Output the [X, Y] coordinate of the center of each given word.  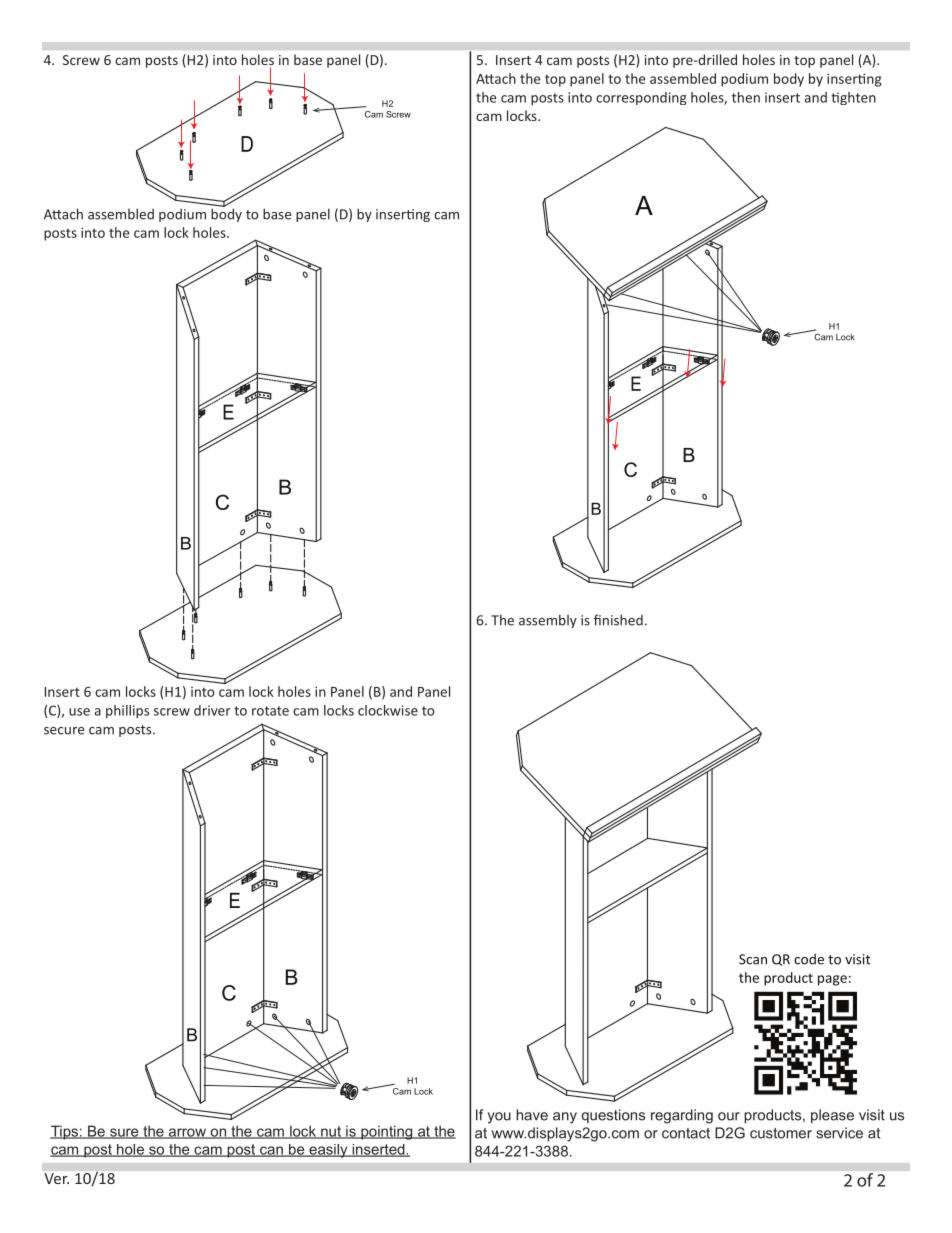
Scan [753, 959]
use [79, 712]
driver [212, 710]
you [499, 1118]
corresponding [641, 98]
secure [64, 731]
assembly [548, 621]
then [746, 97]
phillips [127, 711]
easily [328, 1151]
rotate [270, 711]
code [809, 959]
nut [331, 1132]
